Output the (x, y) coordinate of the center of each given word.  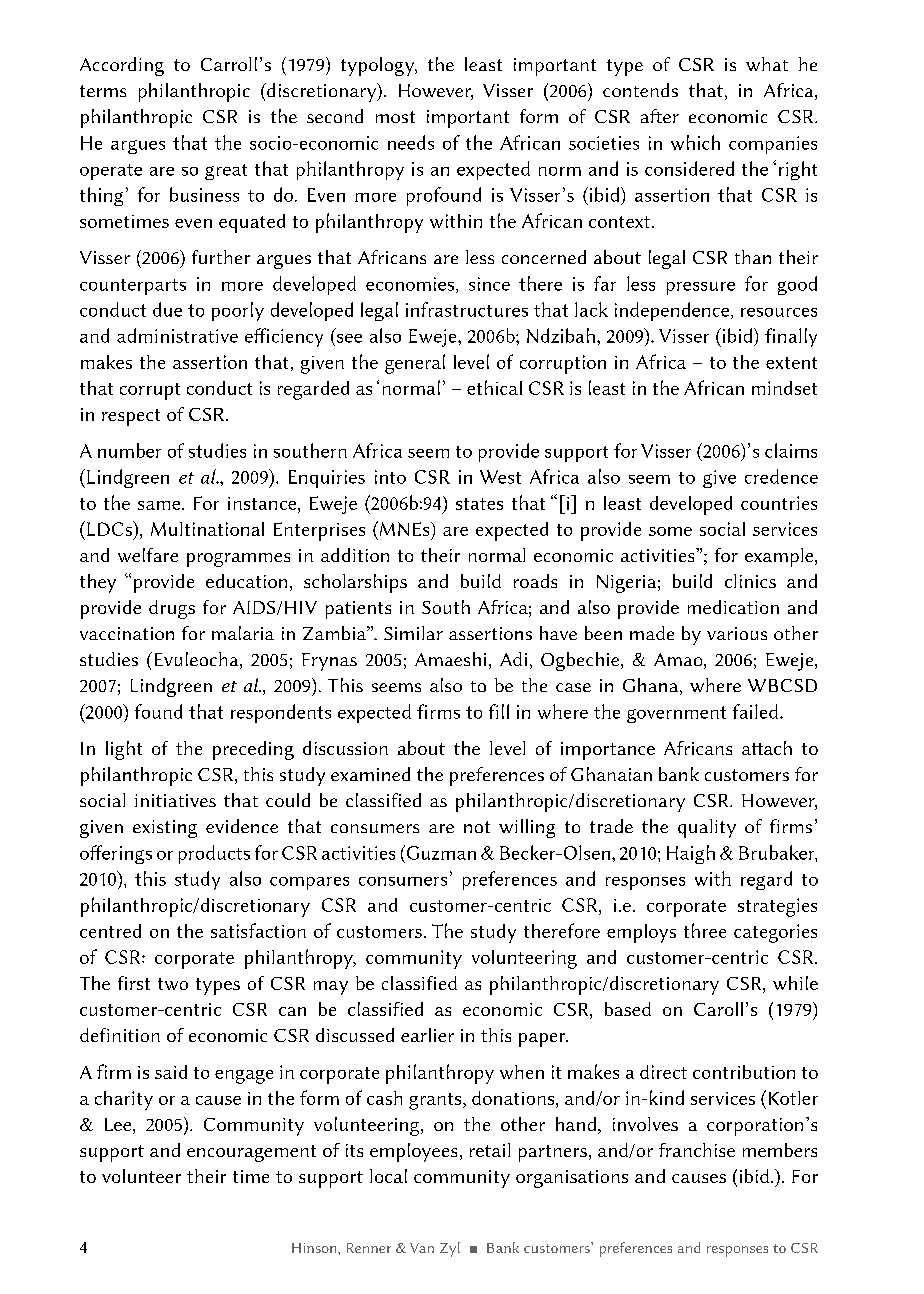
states (479, 504)
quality (707, 828)
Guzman (440, 852)
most (395, 117)
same (160, 505)
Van (422, 1248)
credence (781, 476)
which (695, 142)
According (122, 66)
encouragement (251, 1153)
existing (165, 829)
